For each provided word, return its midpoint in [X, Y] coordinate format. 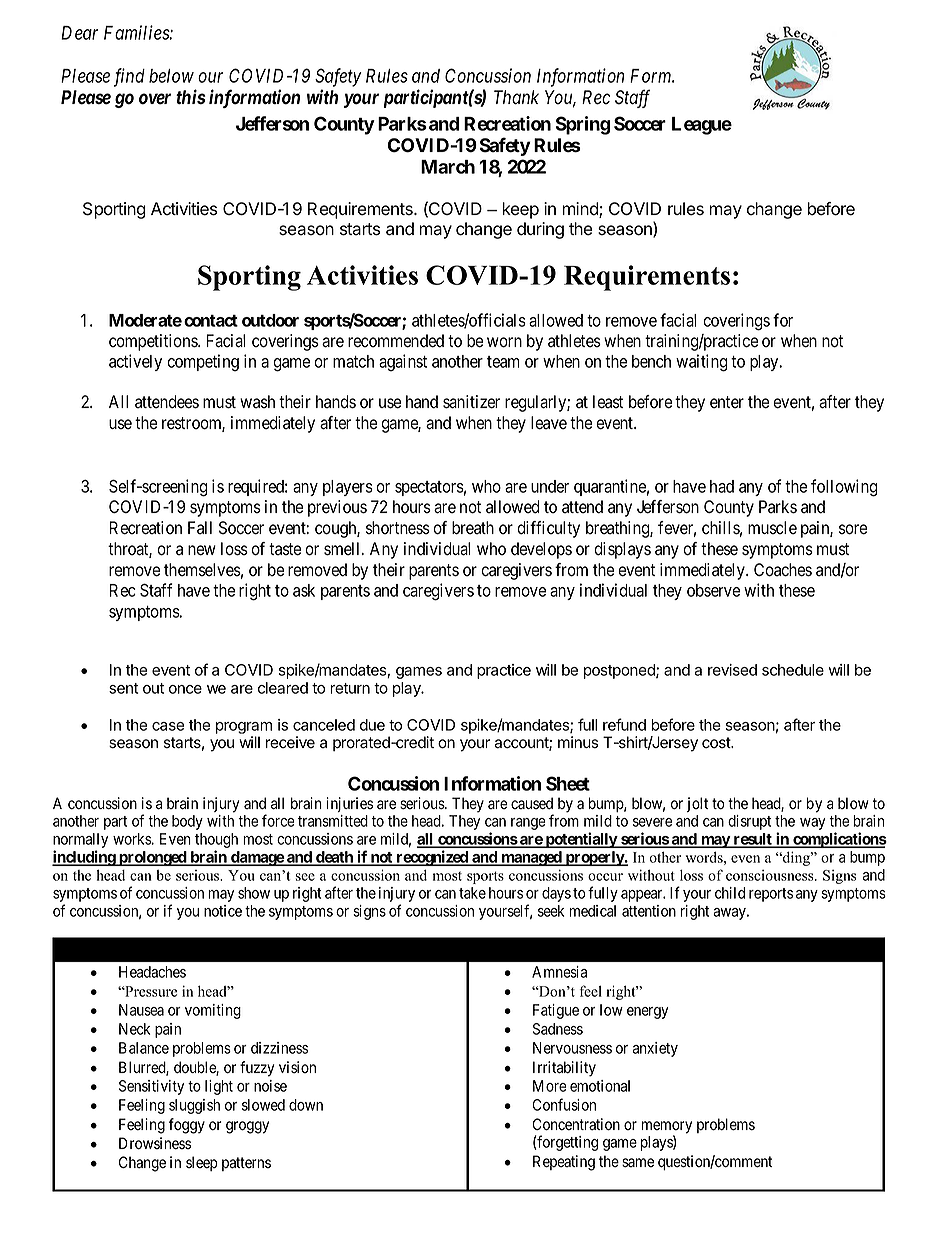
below [171, 76]
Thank [516, 97]
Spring [583, 125]
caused [532, 803]
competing [203, 363]
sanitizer [471, 402]
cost [717, 743]
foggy [187, 1126]
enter [727, 402]
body [187, 822]
